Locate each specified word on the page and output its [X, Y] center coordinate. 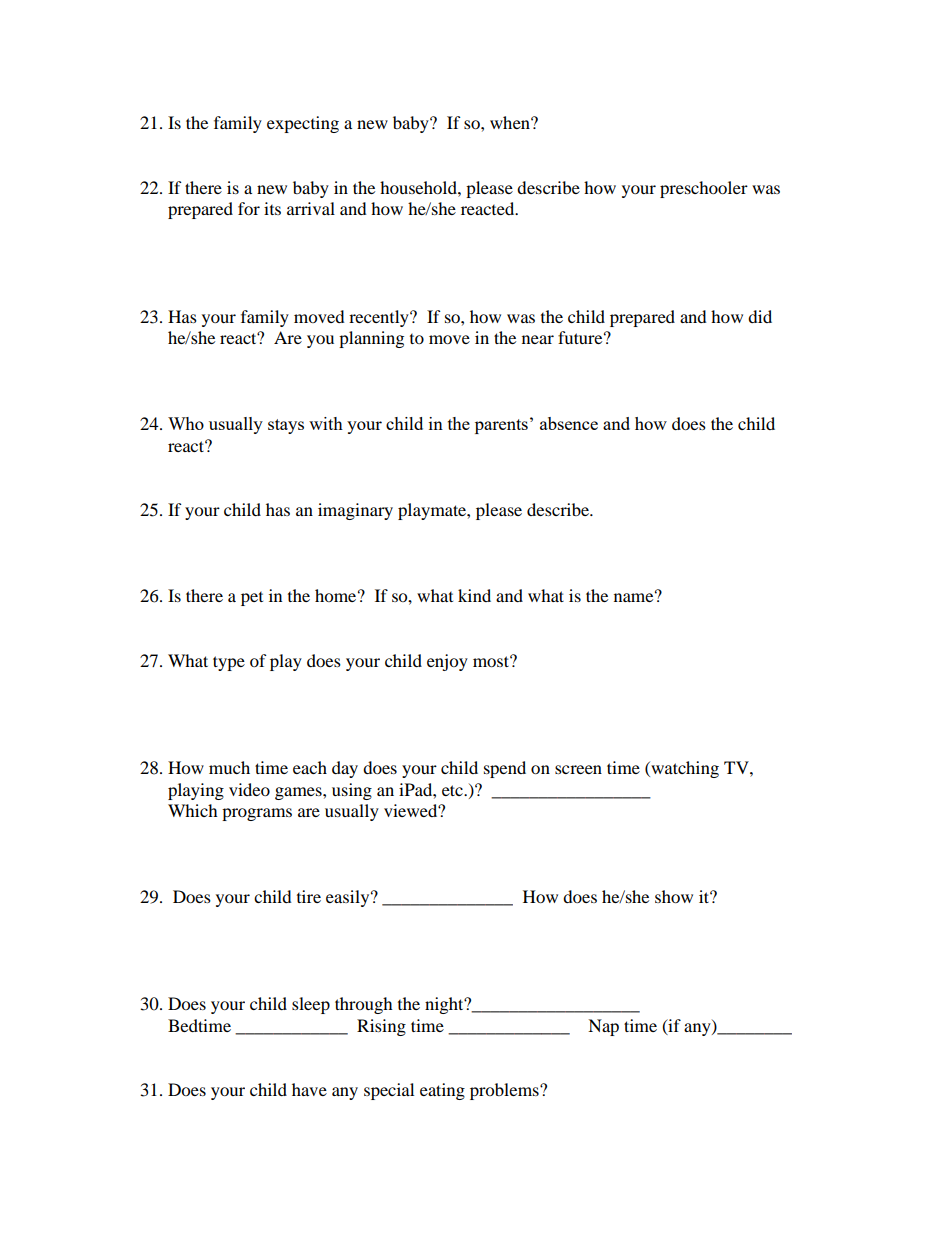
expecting [303, 124]
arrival [311, 208]
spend [505, 769]
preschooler [704, 189]
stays [286, 426]
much [229, 767]
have [309, 1089]
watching [684, 769]
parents [501, 426]
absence [569, 423]
